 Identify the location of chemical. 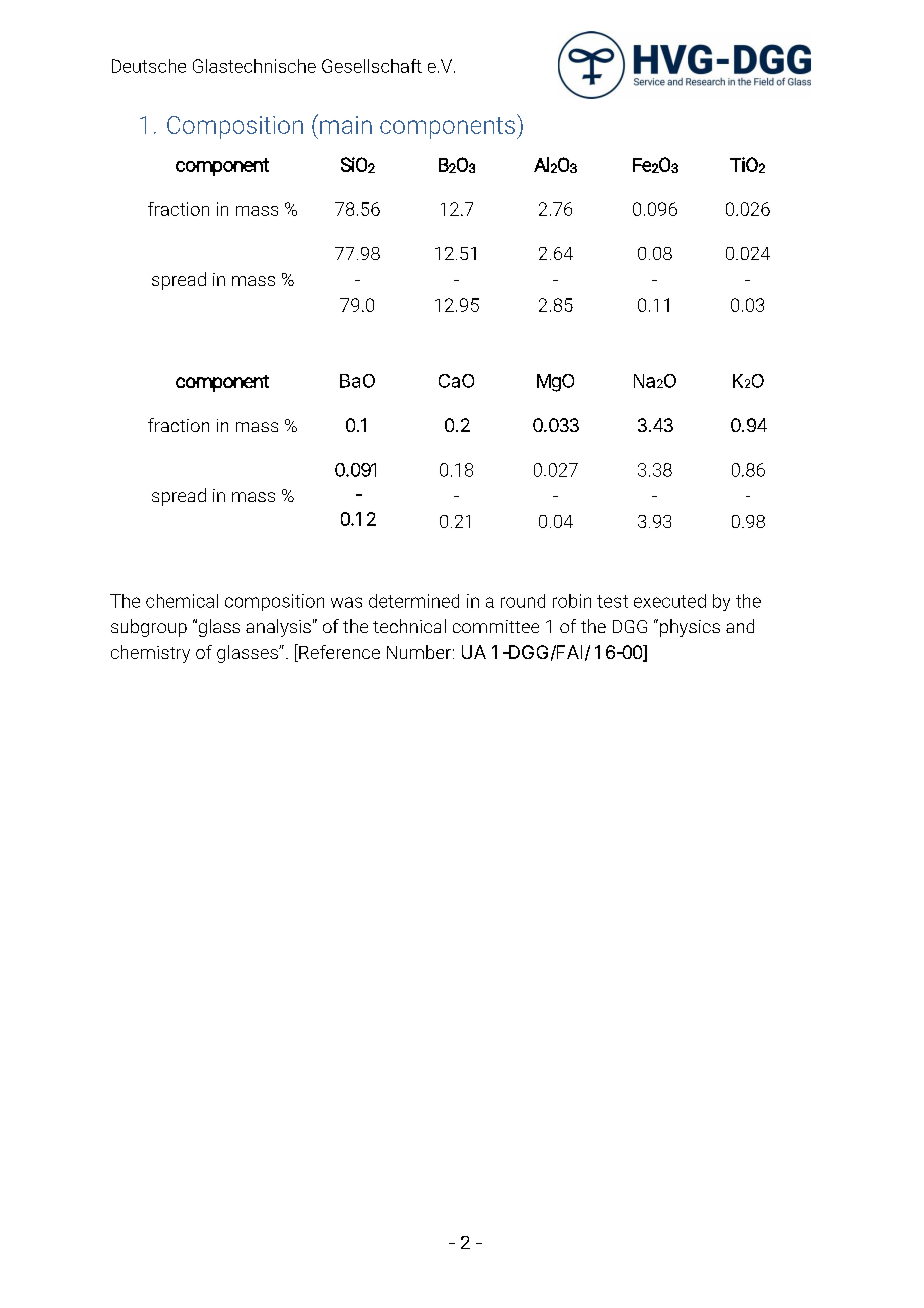
(182, 601).
